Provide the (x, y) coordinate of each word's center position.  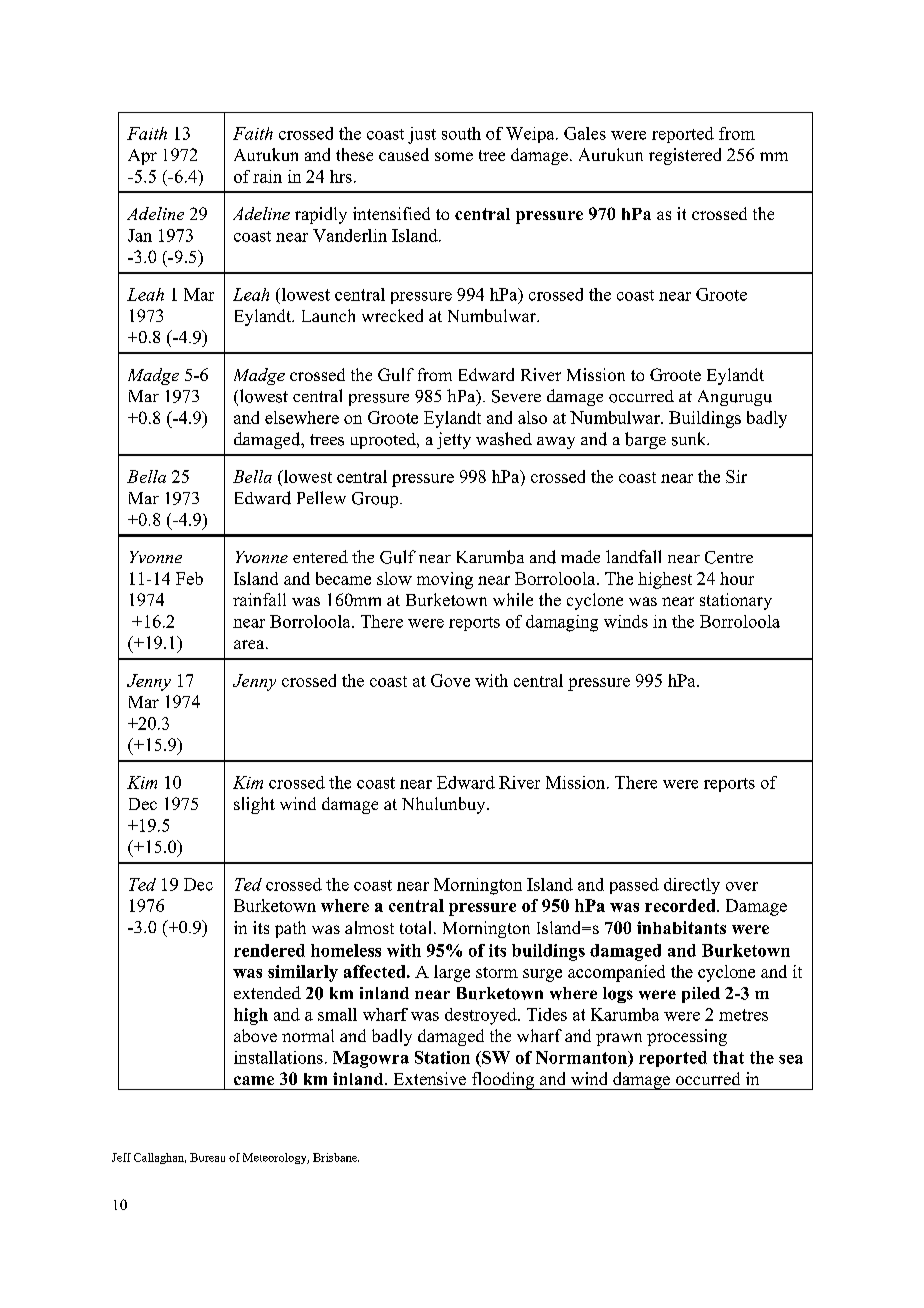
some (454, 156)
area (250, 644)
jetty (454, 440)
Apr (142, 157)
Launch (328, 315)
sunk (690, 439)
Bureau (207, 1157)
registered (685, 156)
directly (692, 886)
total (415, 927)
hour (737, 578)
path (290, 929)
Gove (450, 680)
